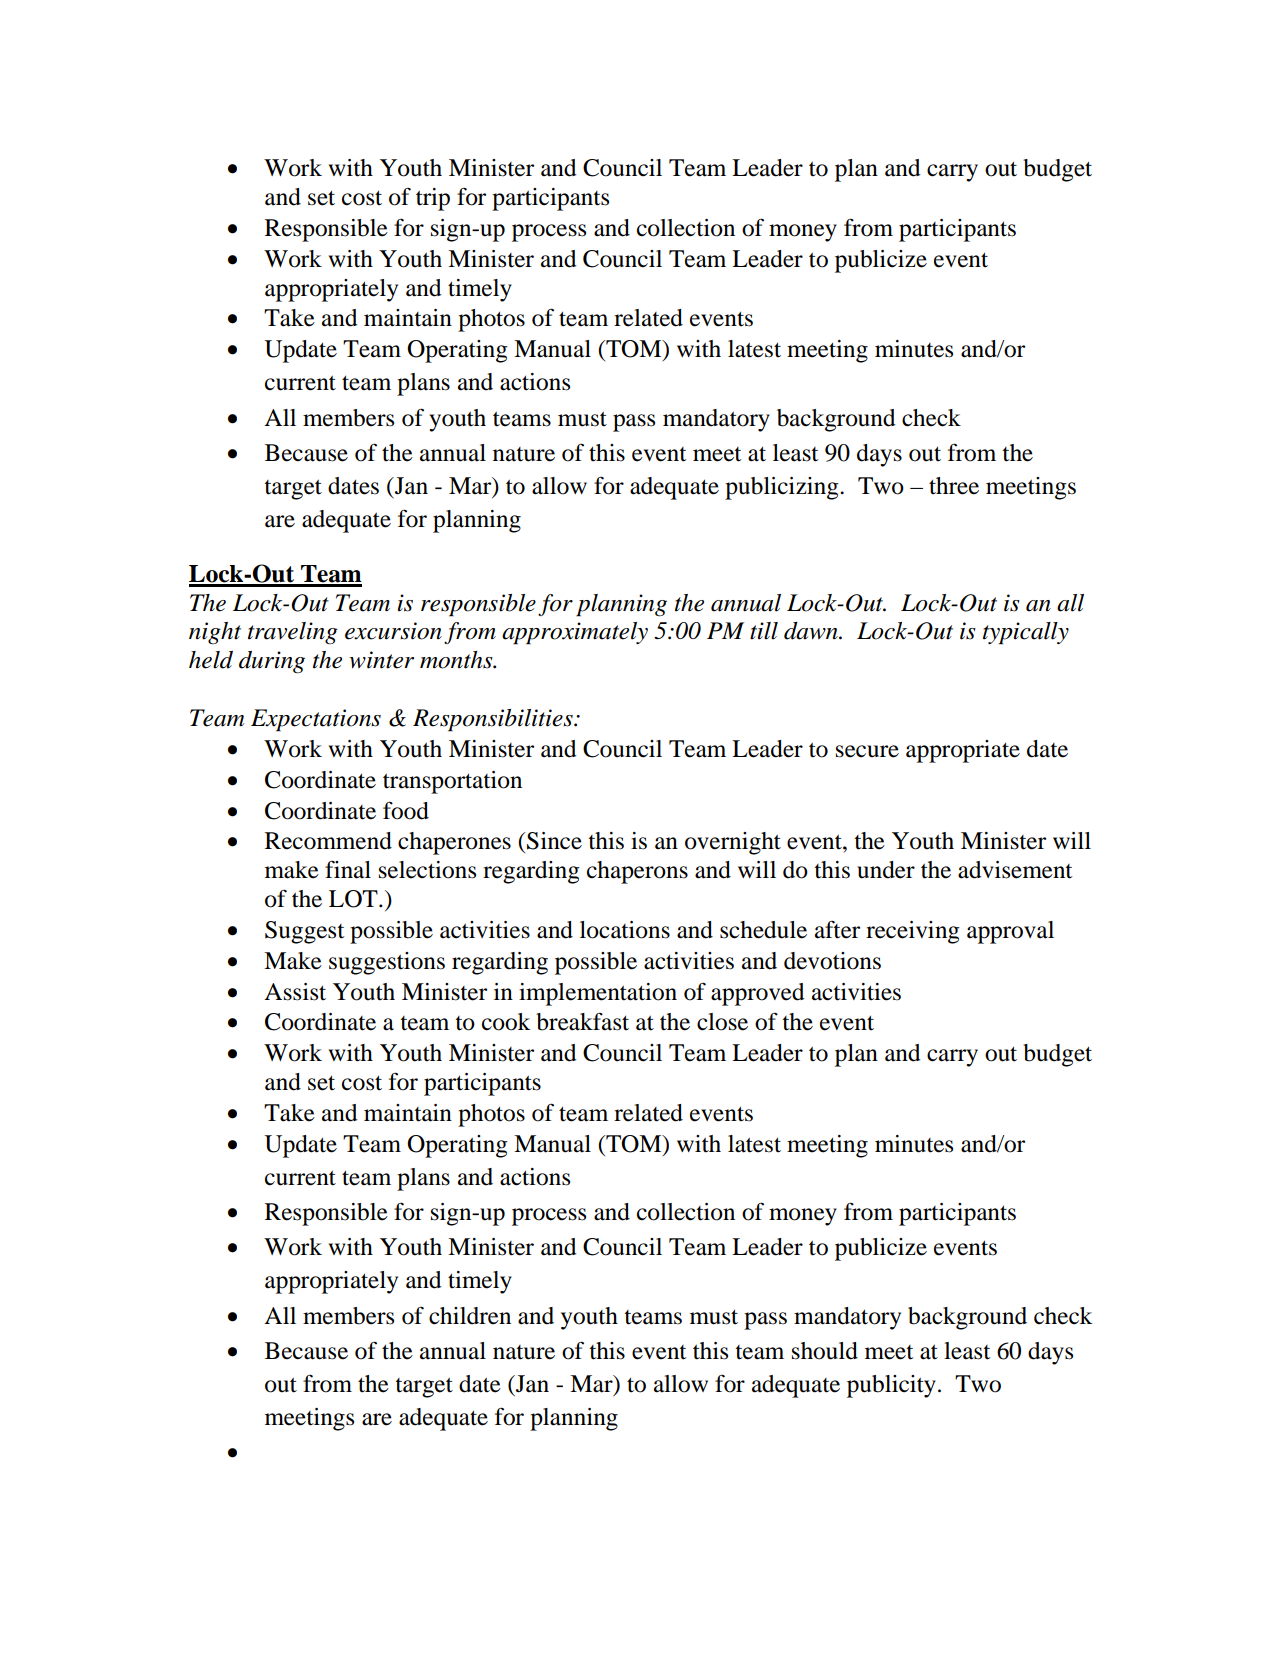 This screenshot has width=1285, height=1662. What do you see at coordinates (328, 841) in the screenshot?
I see `Recommend` at bounding box center [328, 841].
